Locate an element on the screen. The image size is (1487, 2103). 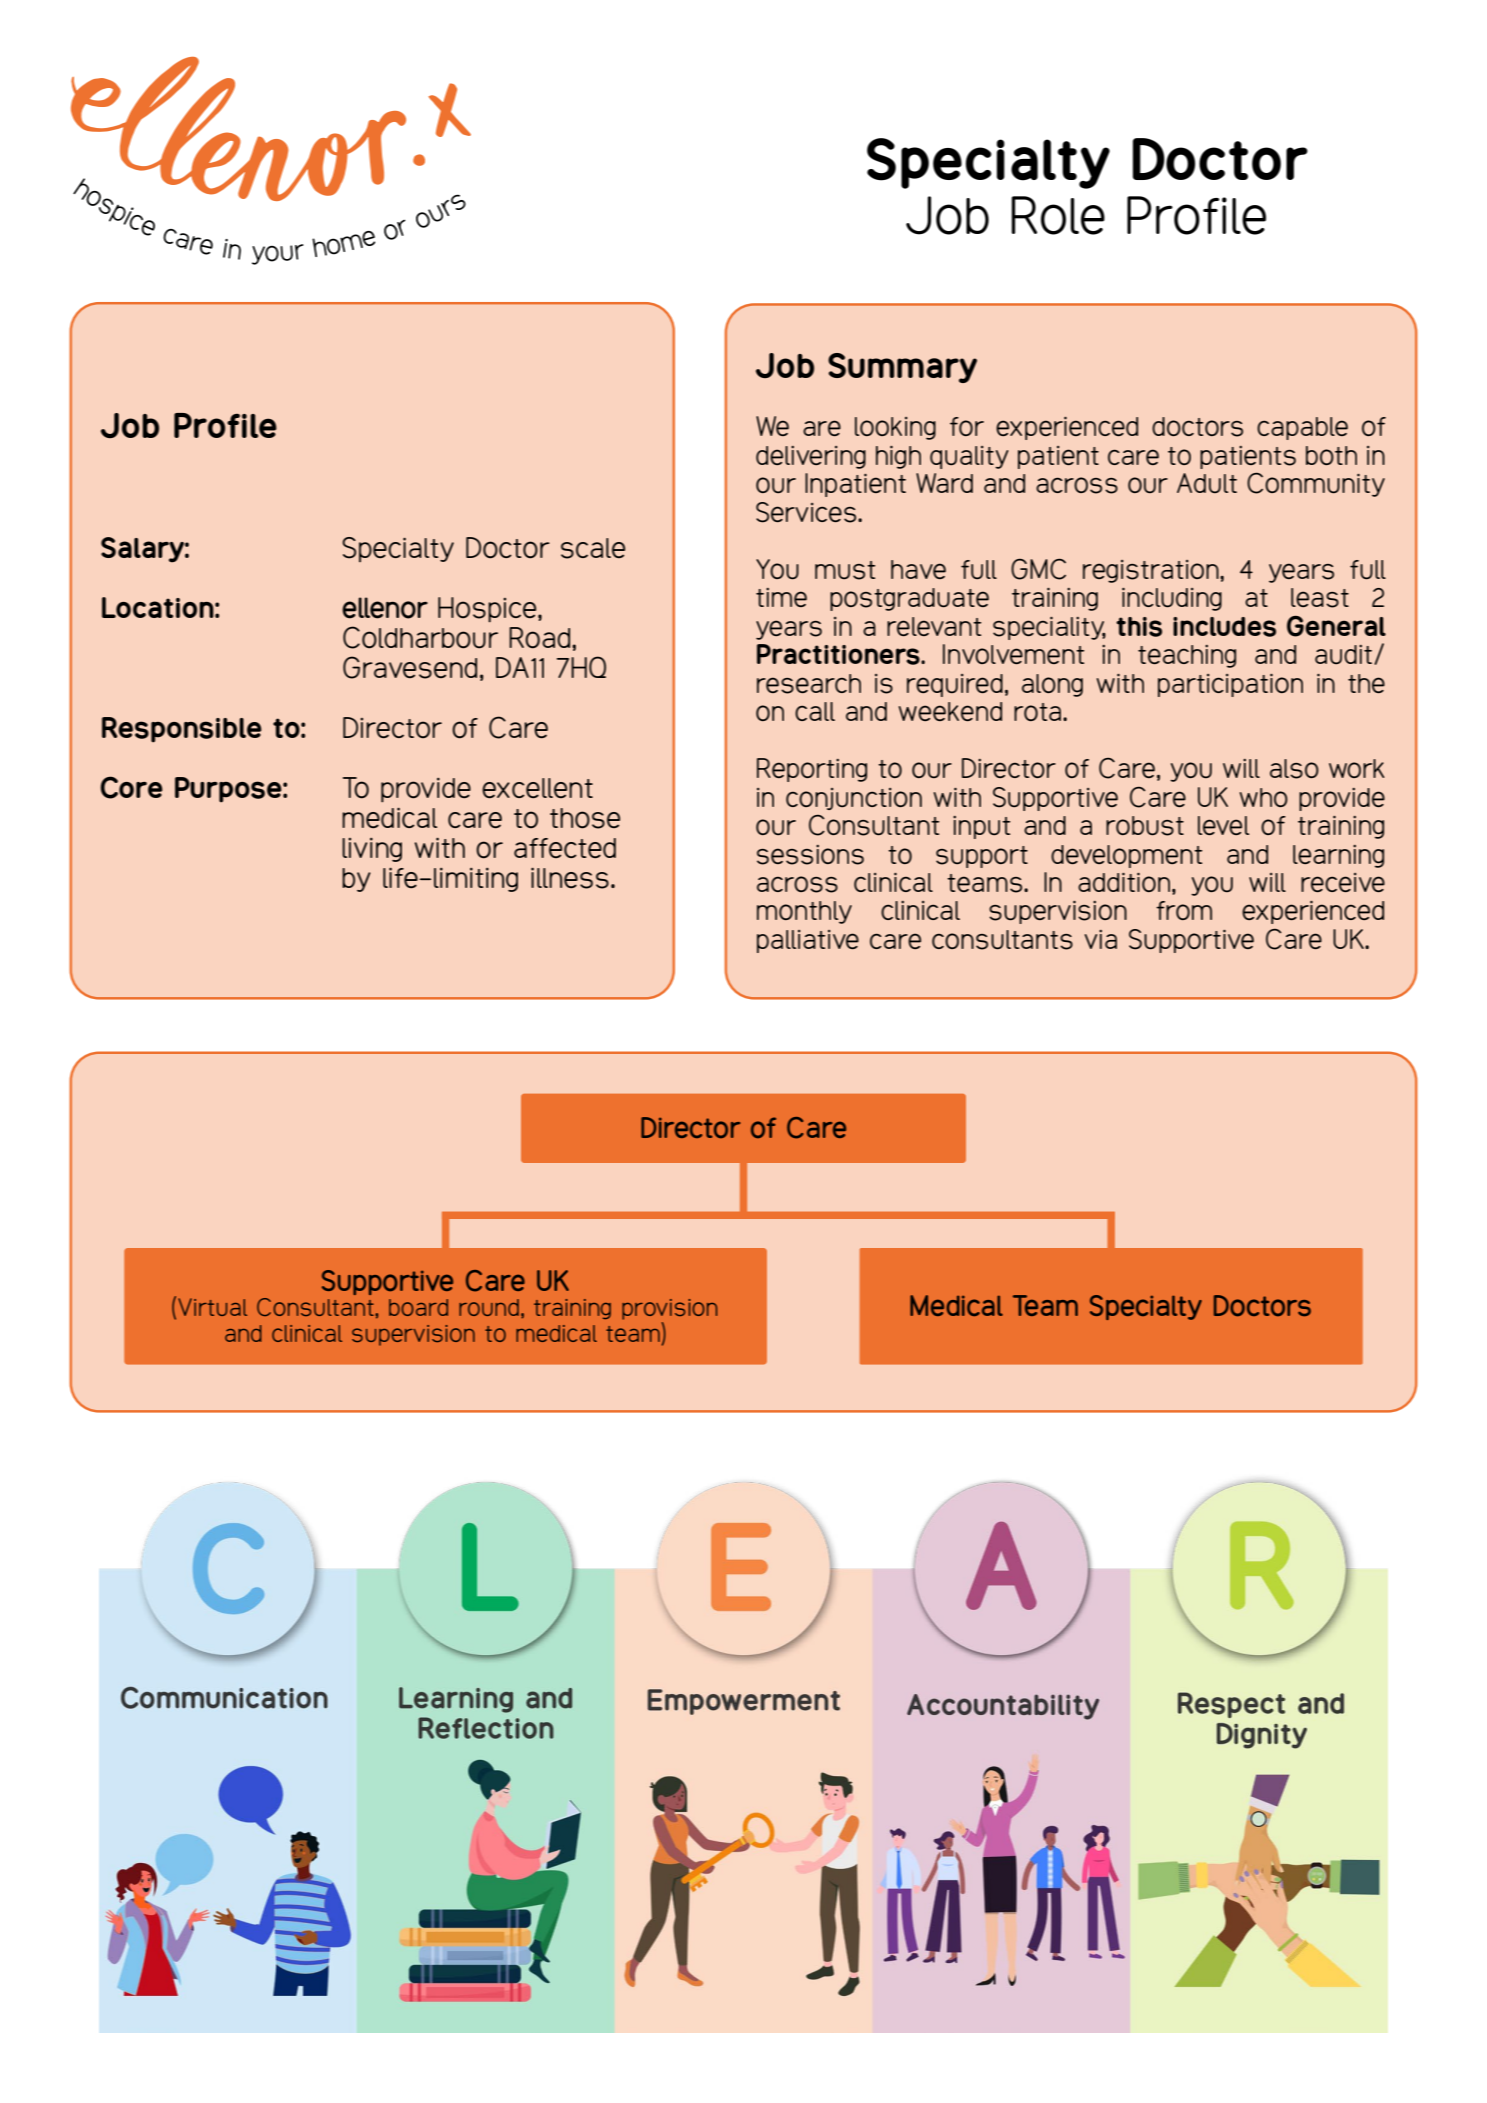
also is located at coordinates (1294, 769).
